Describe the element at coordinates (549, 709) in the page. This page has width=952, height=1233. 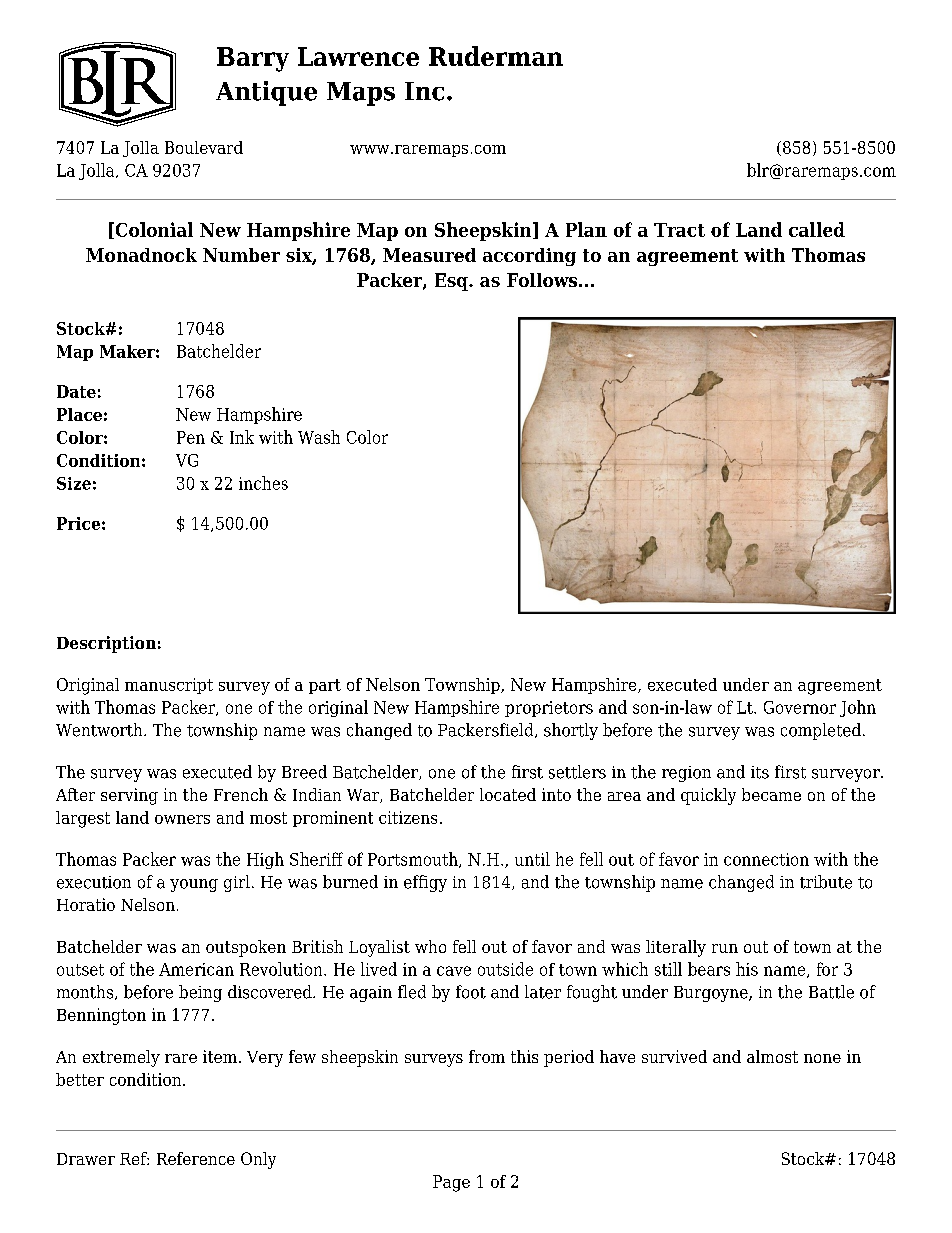
I see `proprietors` at that location.
